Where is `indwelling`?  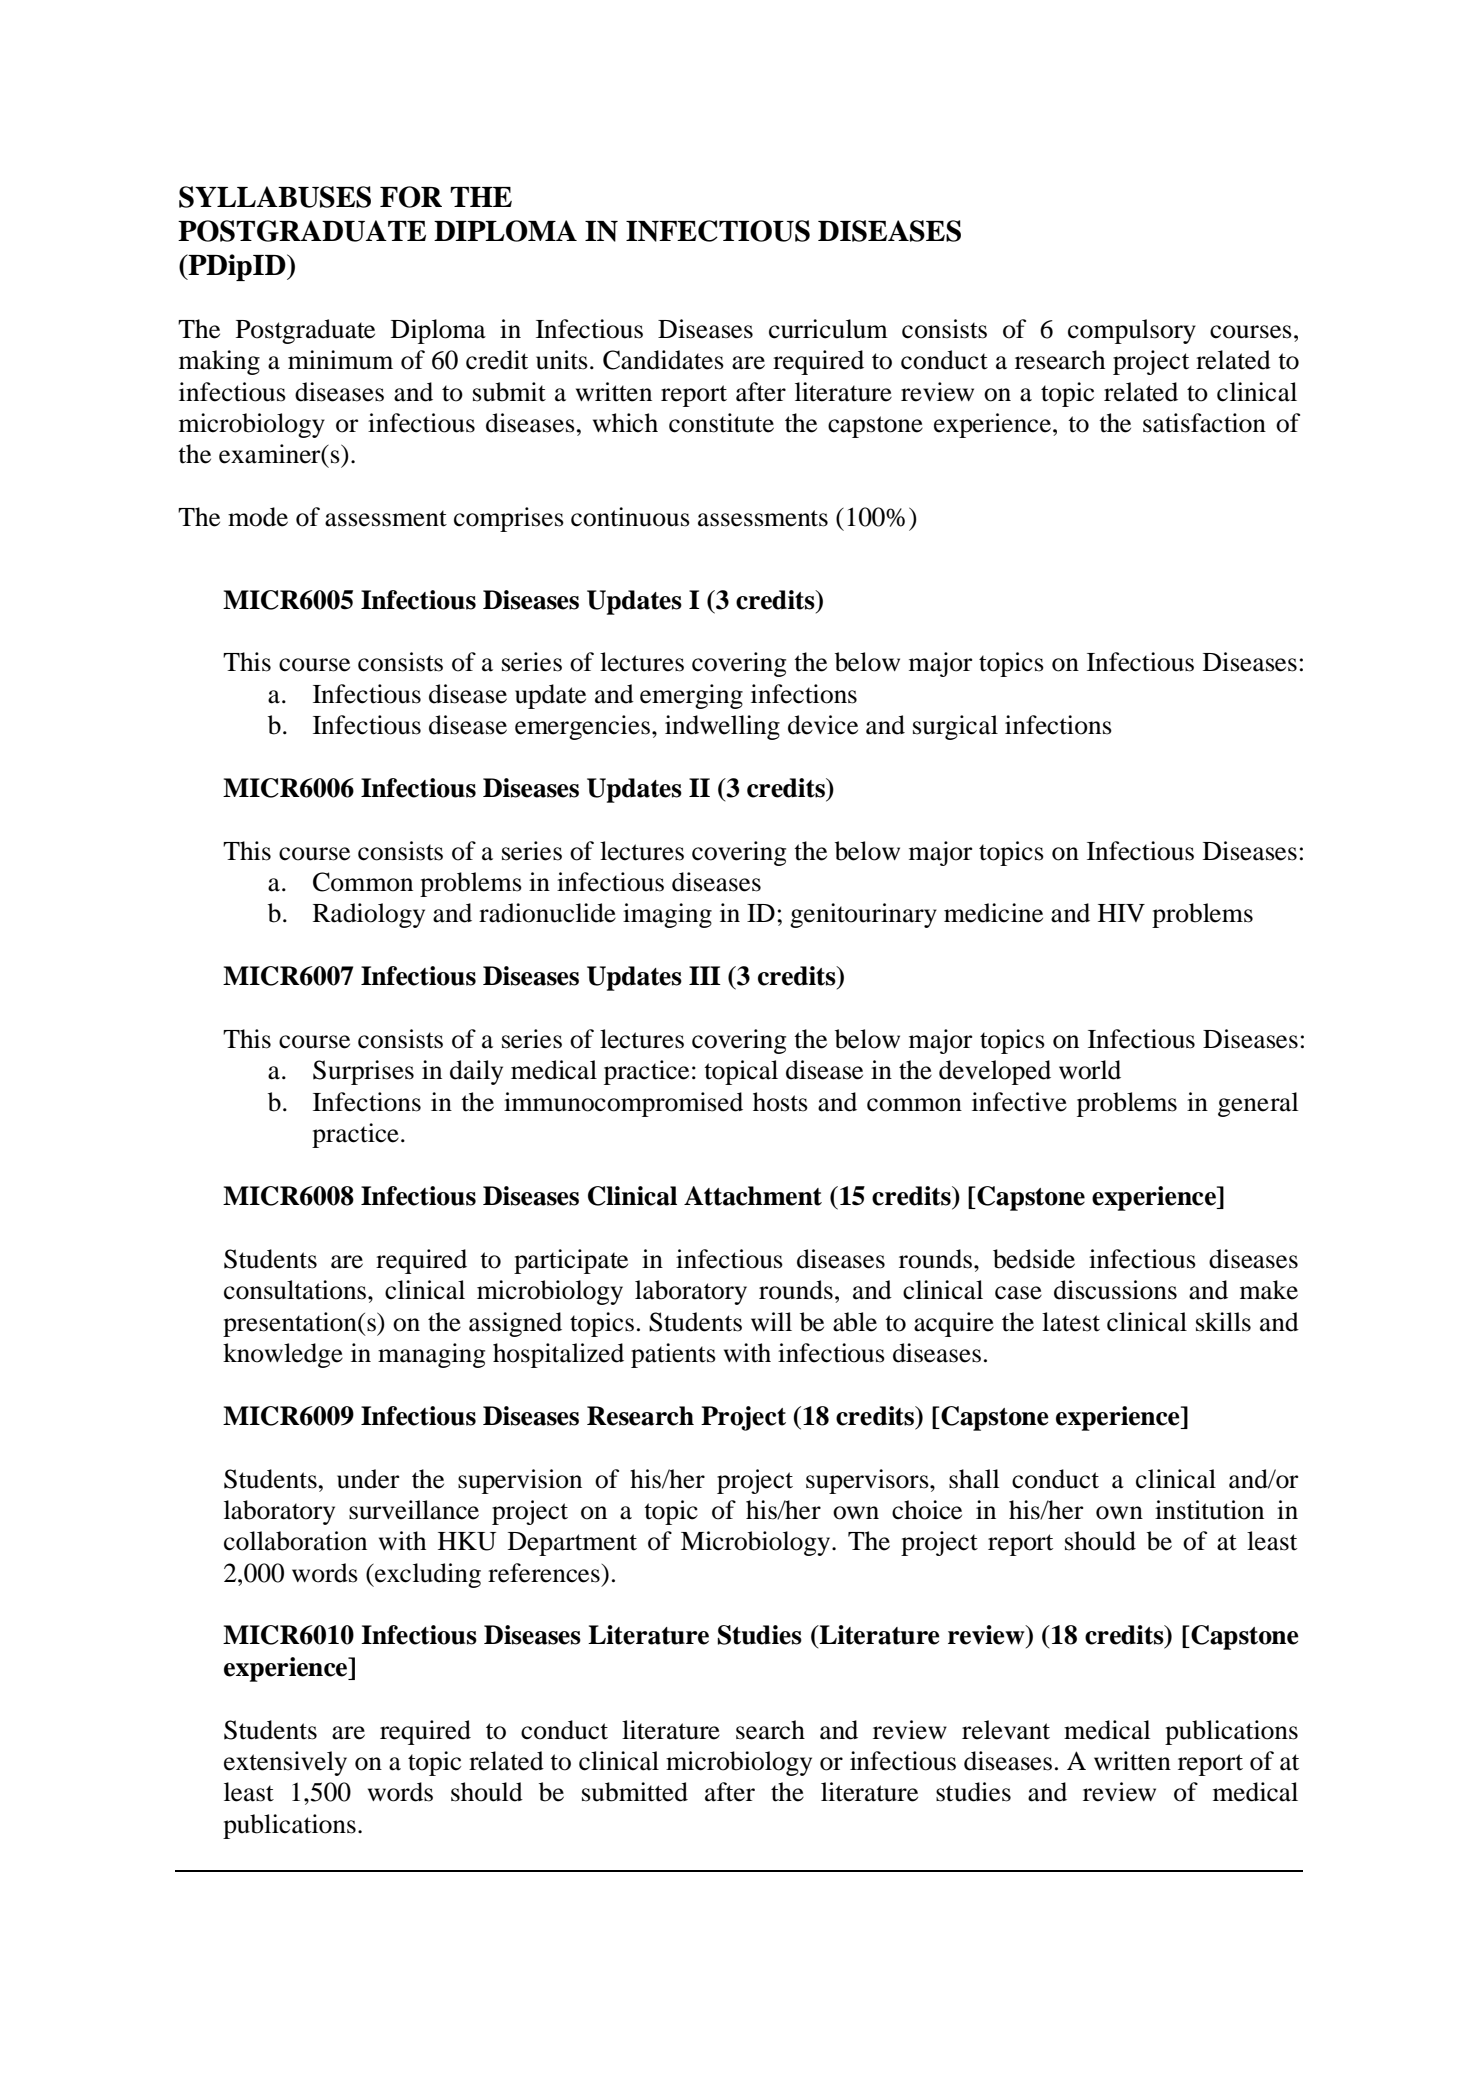
indwelling is located at coordinates (722, 727).
